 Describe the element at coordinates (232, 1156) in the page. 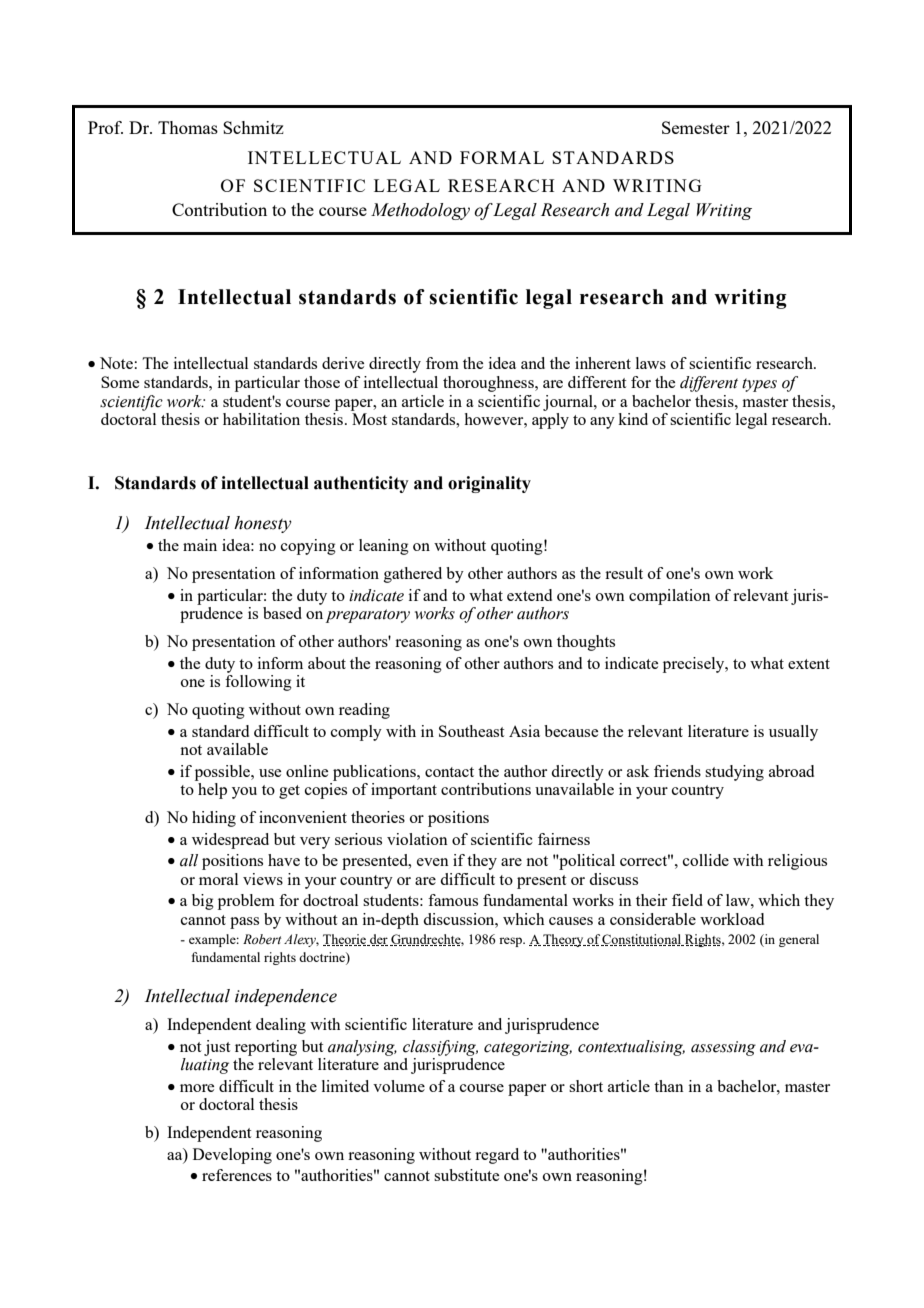

I see `Developing` at that location.
